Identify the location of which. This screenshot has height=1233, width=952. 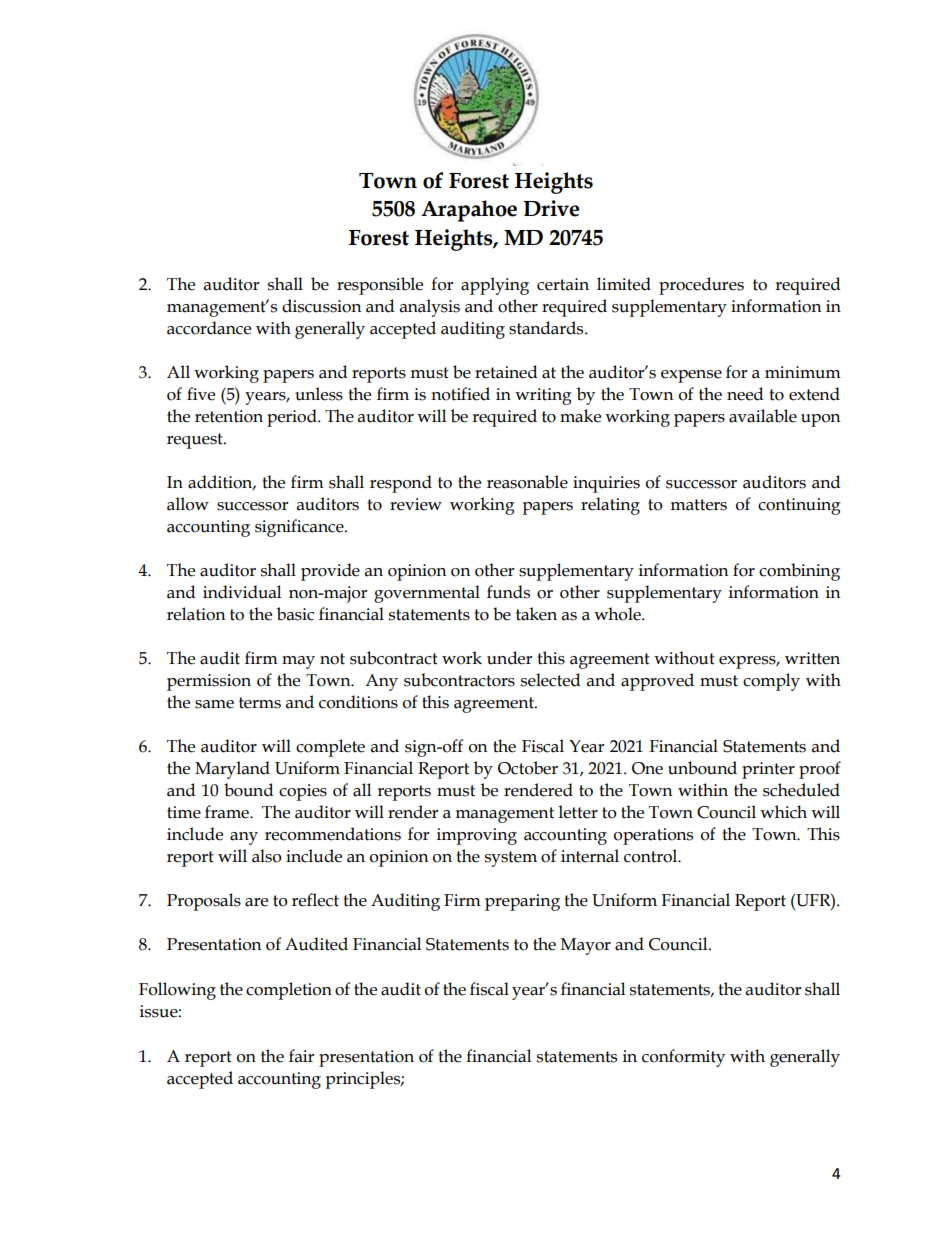
(783, 812).
